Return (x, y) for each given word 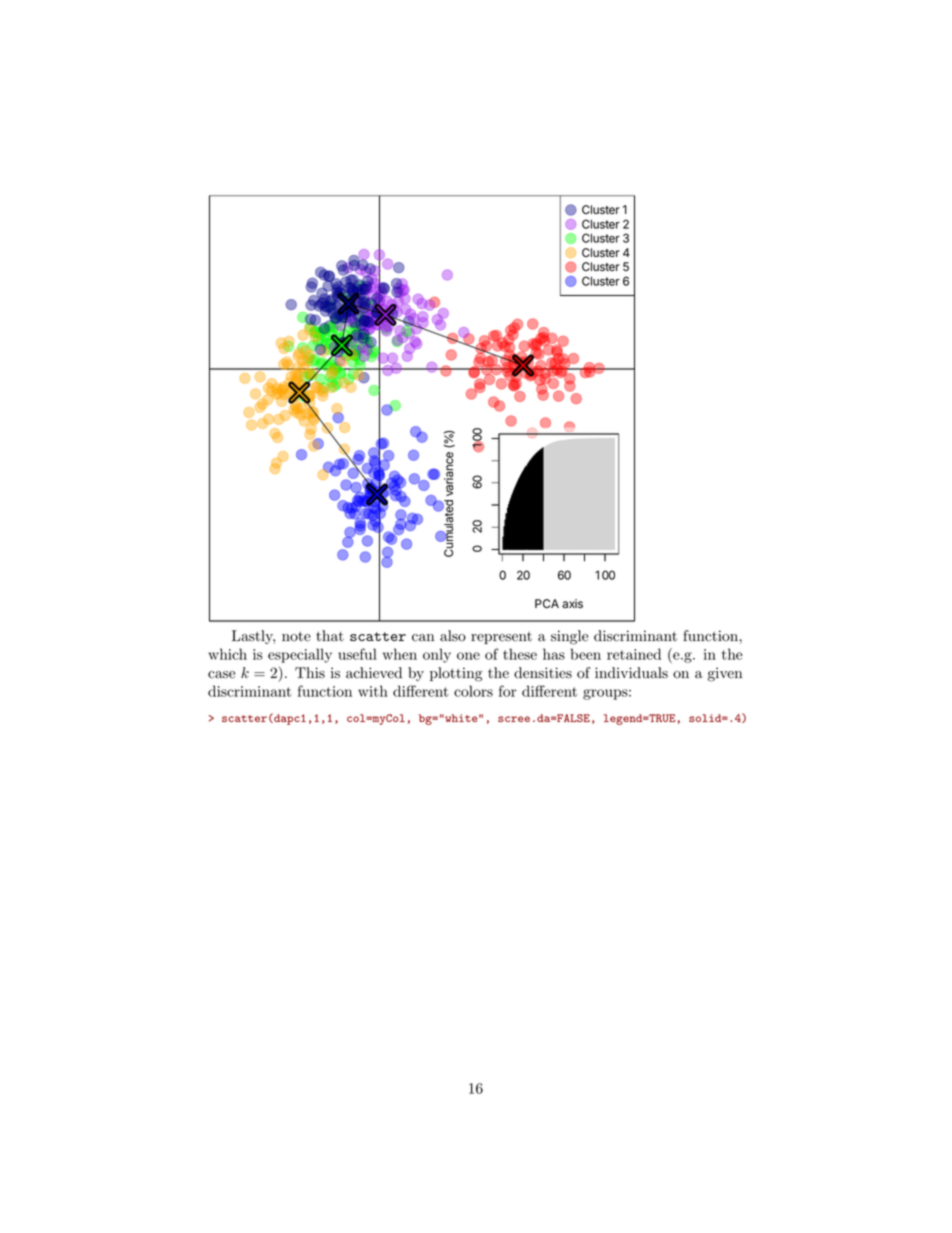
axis (572, 603)
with (373, 691)
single (569, 637)
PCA (547, 603)
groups (605, 694)
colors (473, 691)
